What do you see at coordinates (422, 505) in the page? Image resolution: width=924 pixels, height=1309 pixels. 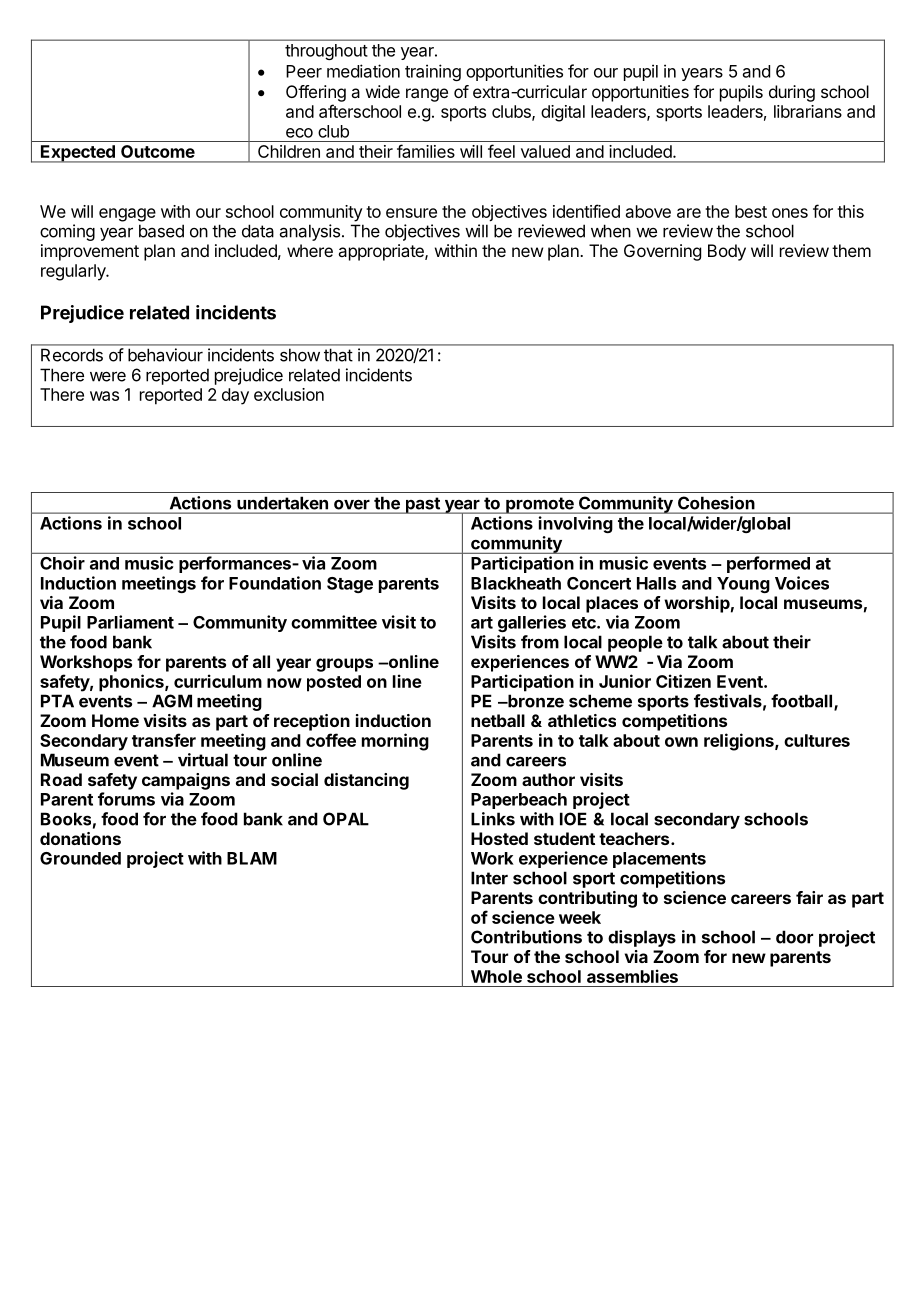 I see `past` at bounding box center [422, 505].
